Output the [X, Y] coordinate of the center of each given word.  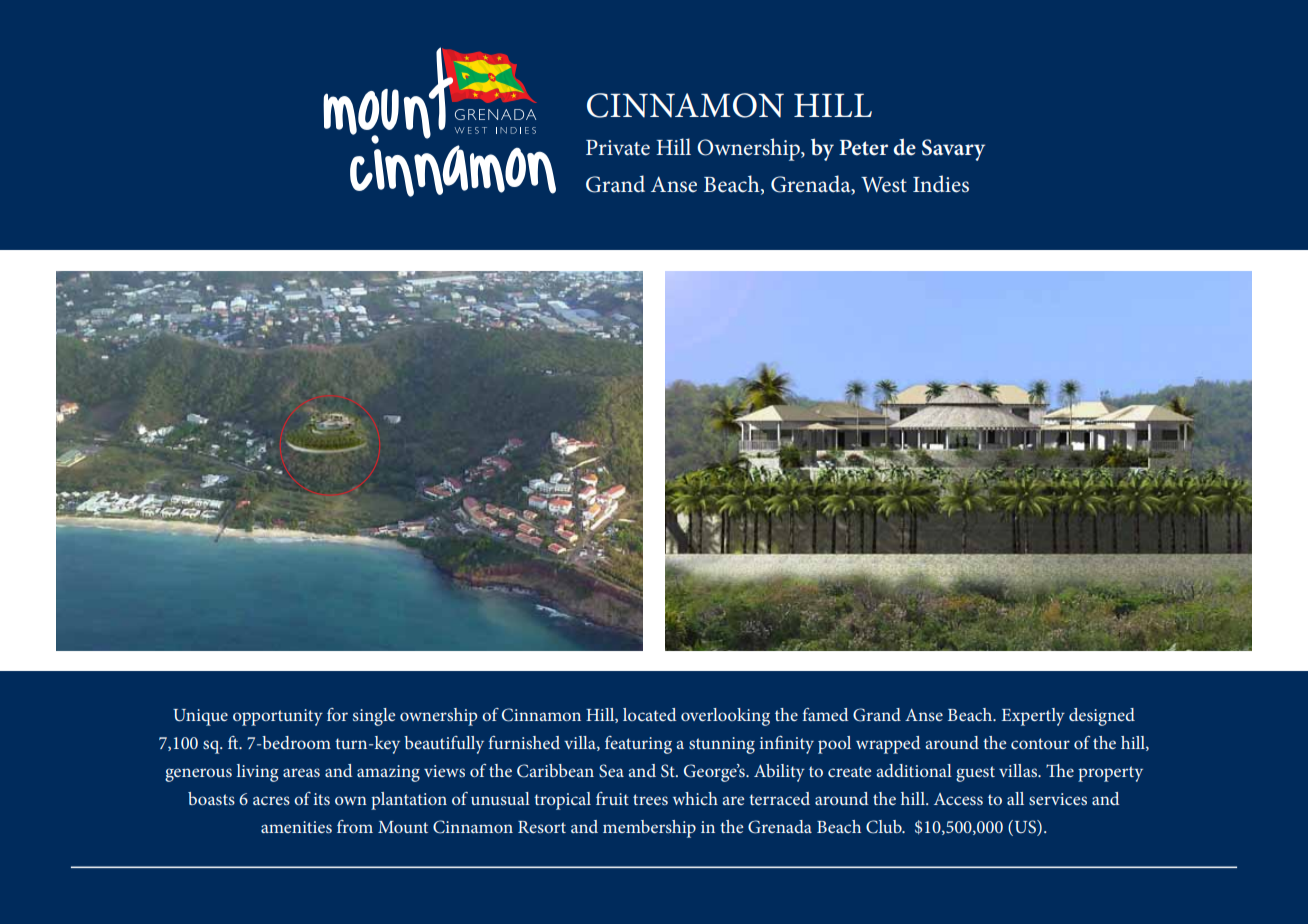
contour [1040, 743]
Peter [863, 148]
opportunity [278, 717]
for [337, 714]
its [322, 799]
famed [825, 714]
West [884, 185]
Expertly [1033, 717]
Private [618, 148]
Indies [941, 184]
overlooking [725, 717]
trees [650, 799]
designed [1102, 717]
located [649, 714]
